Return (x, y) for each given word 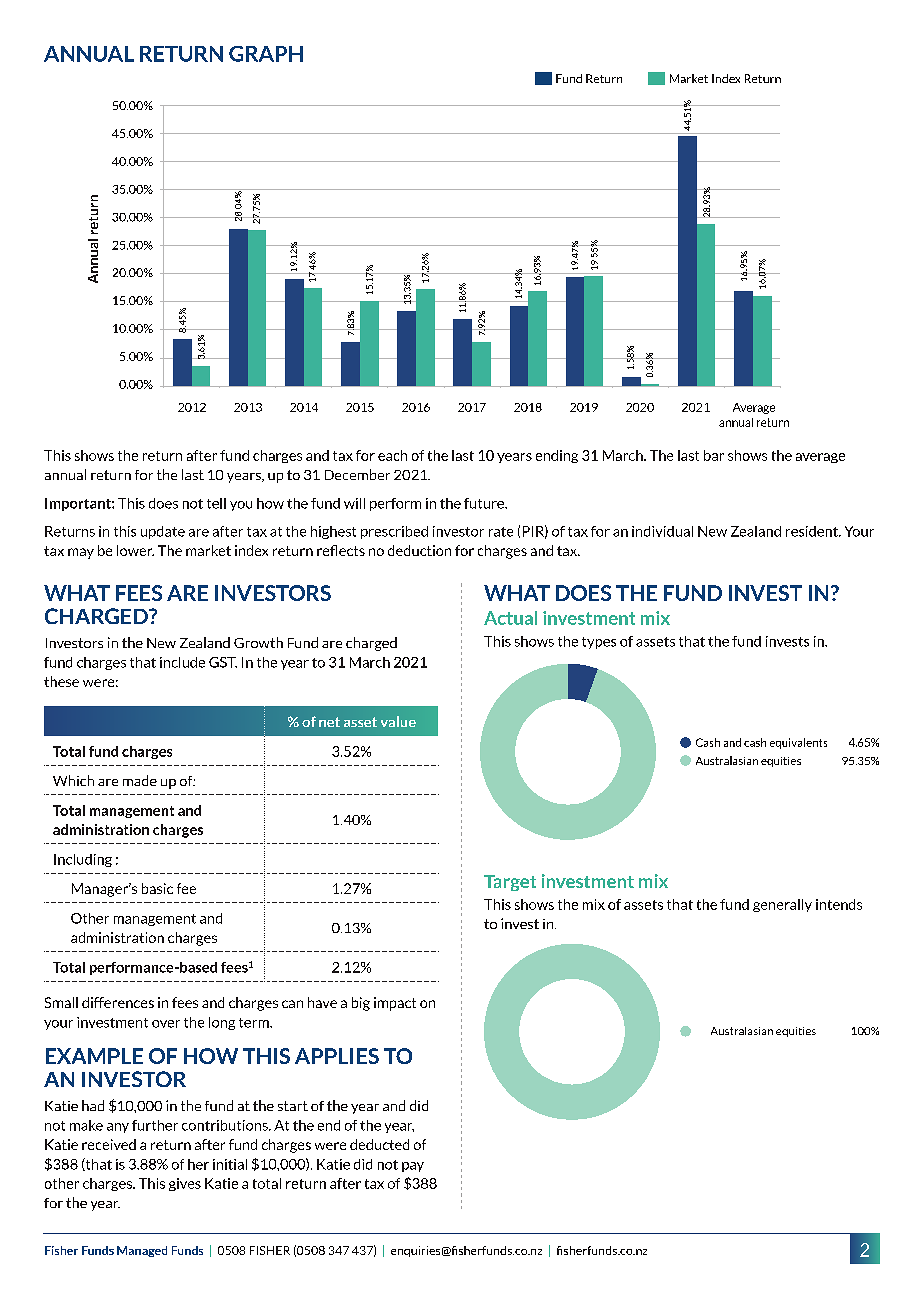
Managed (142, 1251)
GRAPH (266, 54)
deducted (379, 1144)
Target (510, 883)
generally (782, 905)
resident (813, 531)
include (182, 662)
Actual (510, 618)
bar (714, 455)
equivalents (798, 743)
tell (216, 503)
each (392, 455)
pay (413, 1167)
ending (557, 456)
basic (157, 888)
